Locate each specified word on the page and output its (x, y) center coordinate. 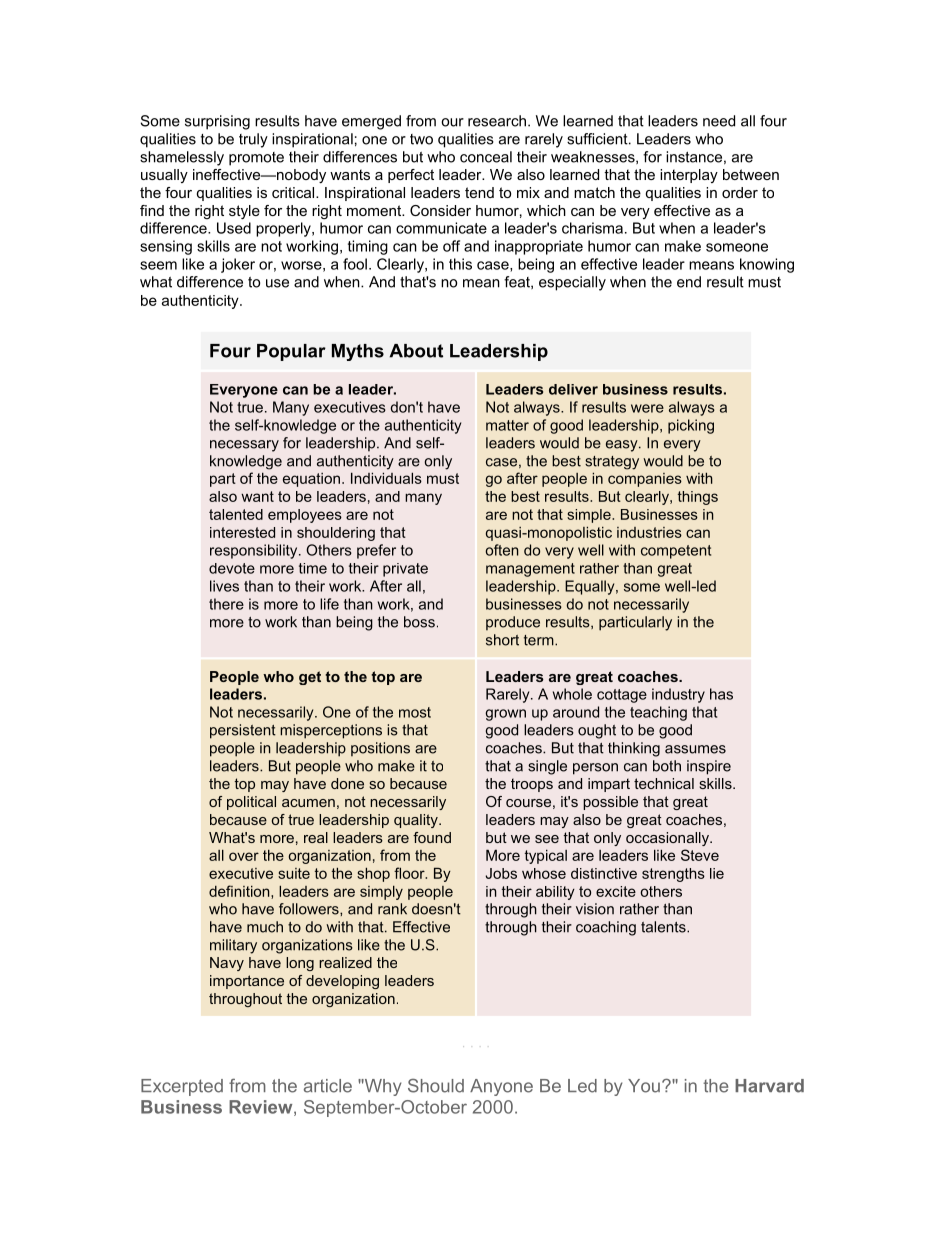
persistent (243, 731)
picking (691, 426)
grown (505, 715)
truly (253, 140)
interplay (689, 176)
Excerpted (182, 1087)
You (644, 1086)
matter (507, 425)
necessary (244, 446)
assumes (695, 749)
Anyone (501, 1087)
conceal (486, 157)
